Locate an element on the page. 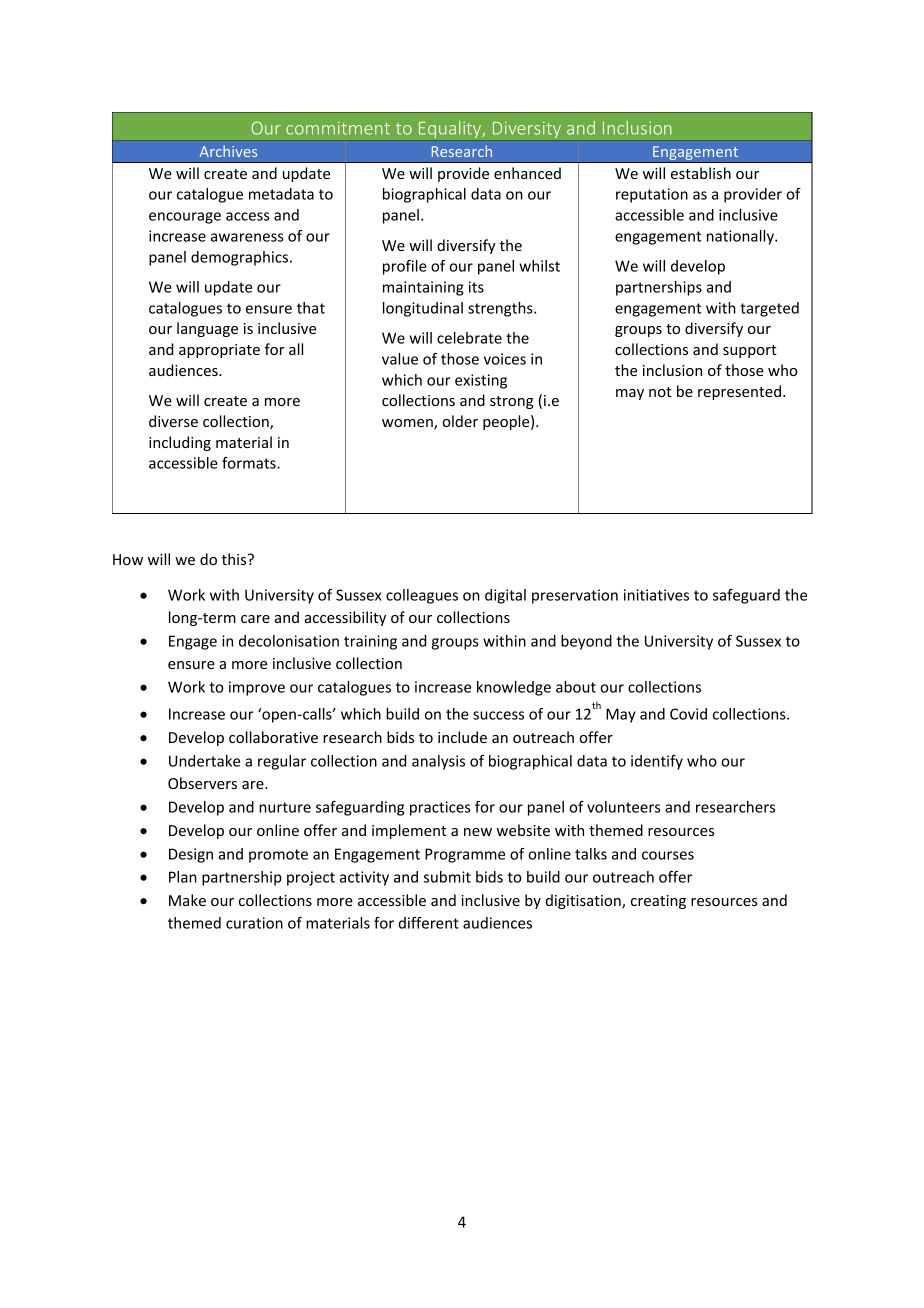 The image size is (924, 1308). colleagues is located at coordinates (422, 596).
